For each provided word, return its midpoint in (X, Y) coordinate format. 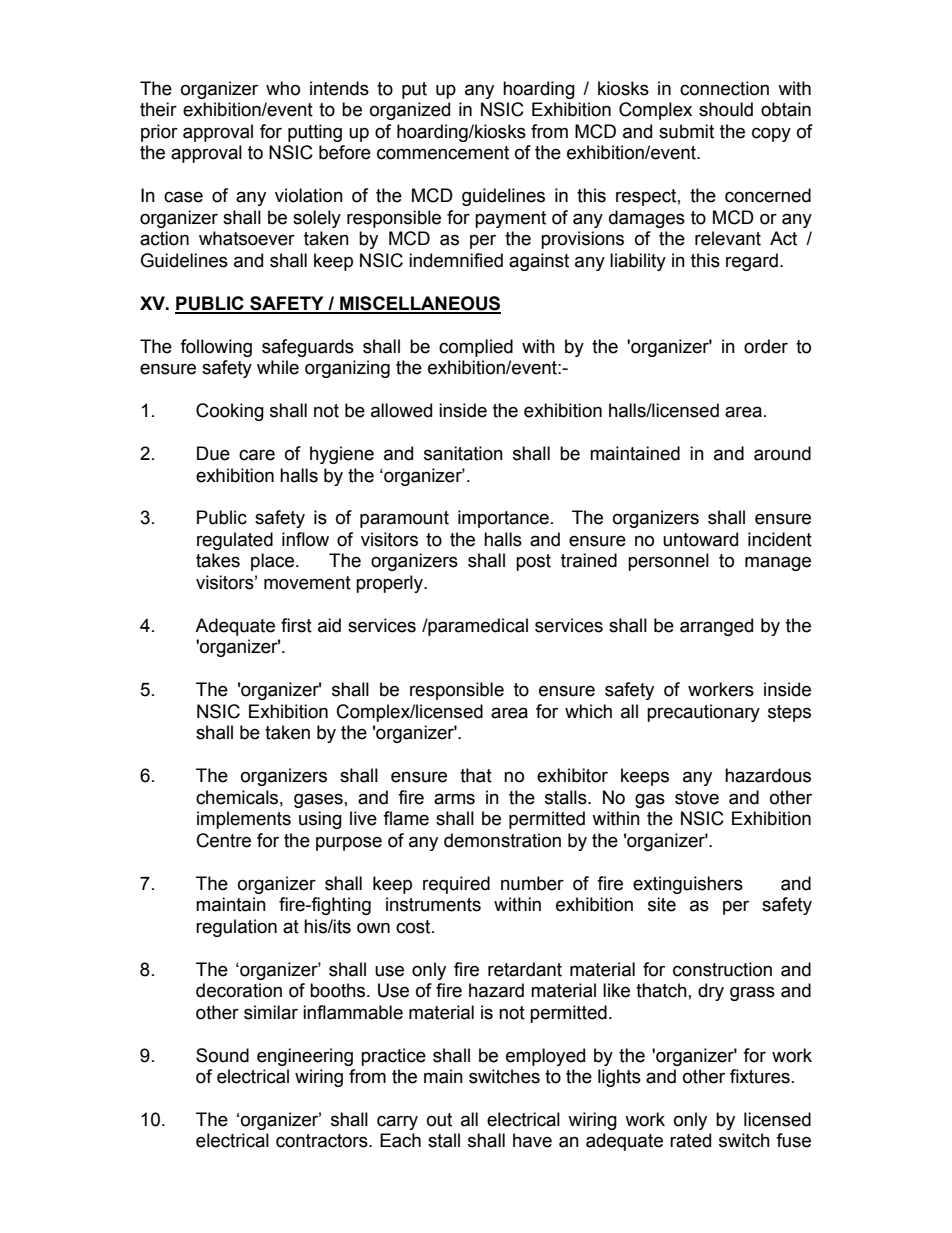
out (439, 1120)
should (726, 109)
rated (690, 1140)
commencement (443, 153)
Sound (222, 1055)
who (283, 88)
